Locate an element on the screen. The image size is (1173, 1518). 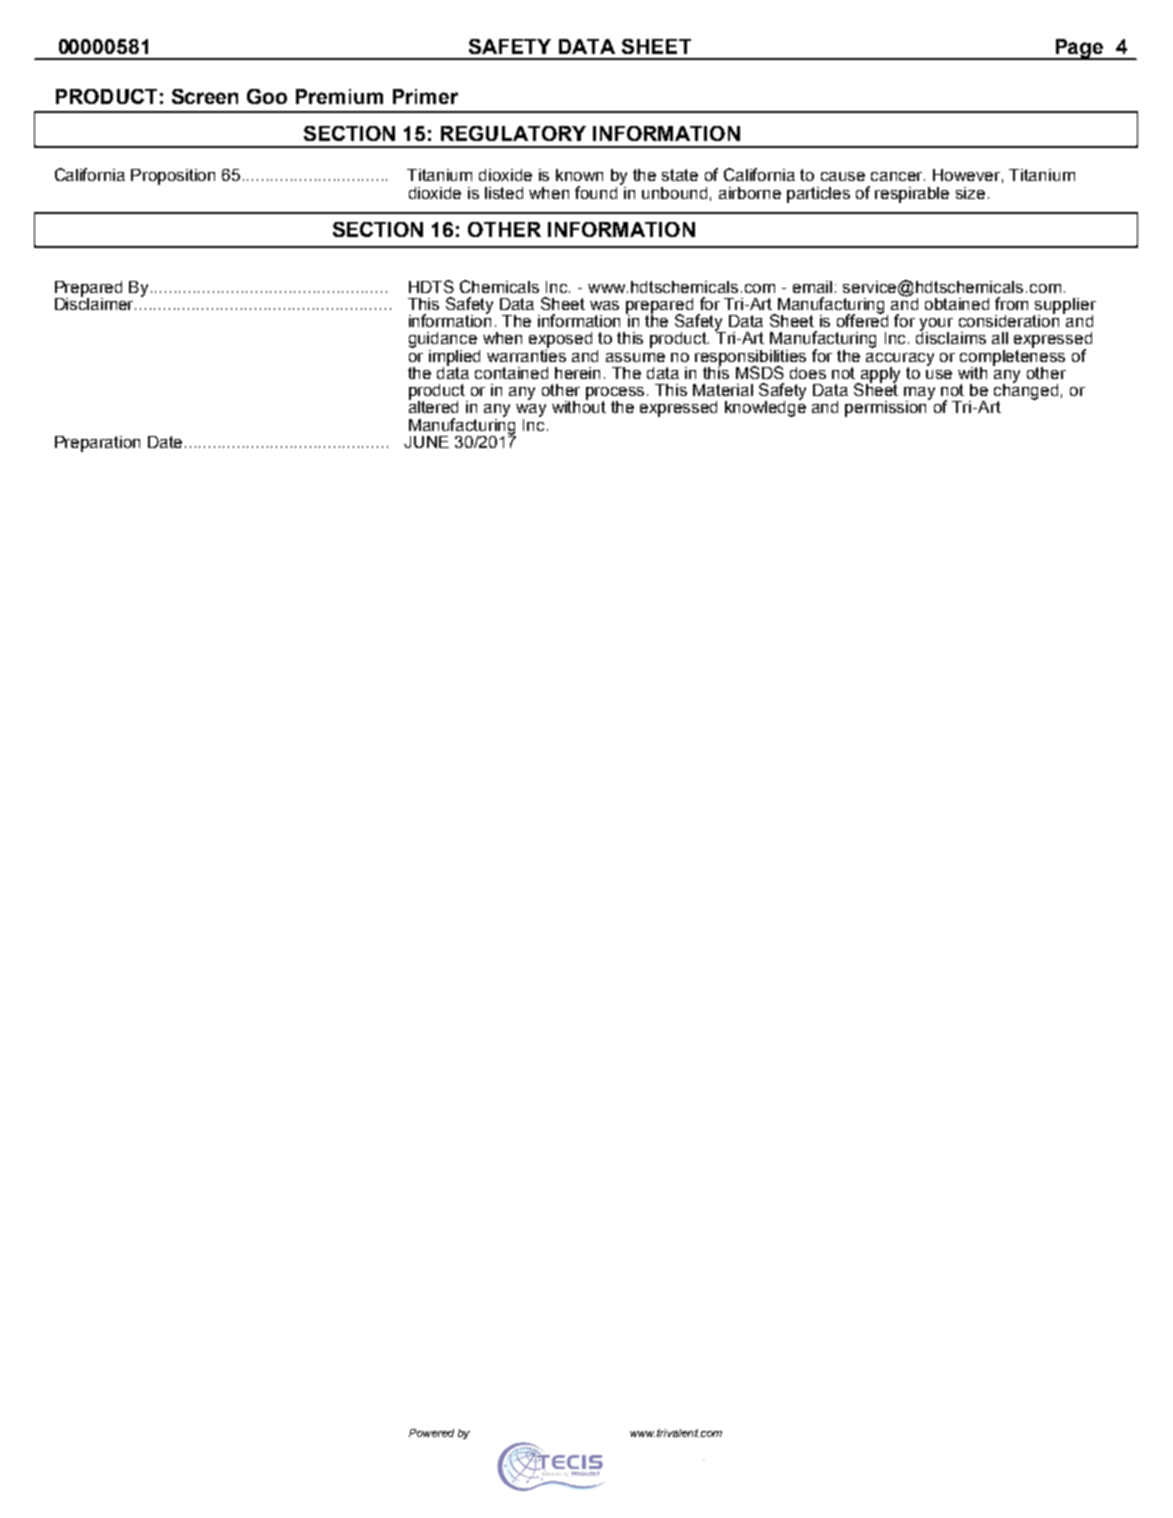
found is located at coordinates (596, 192).
